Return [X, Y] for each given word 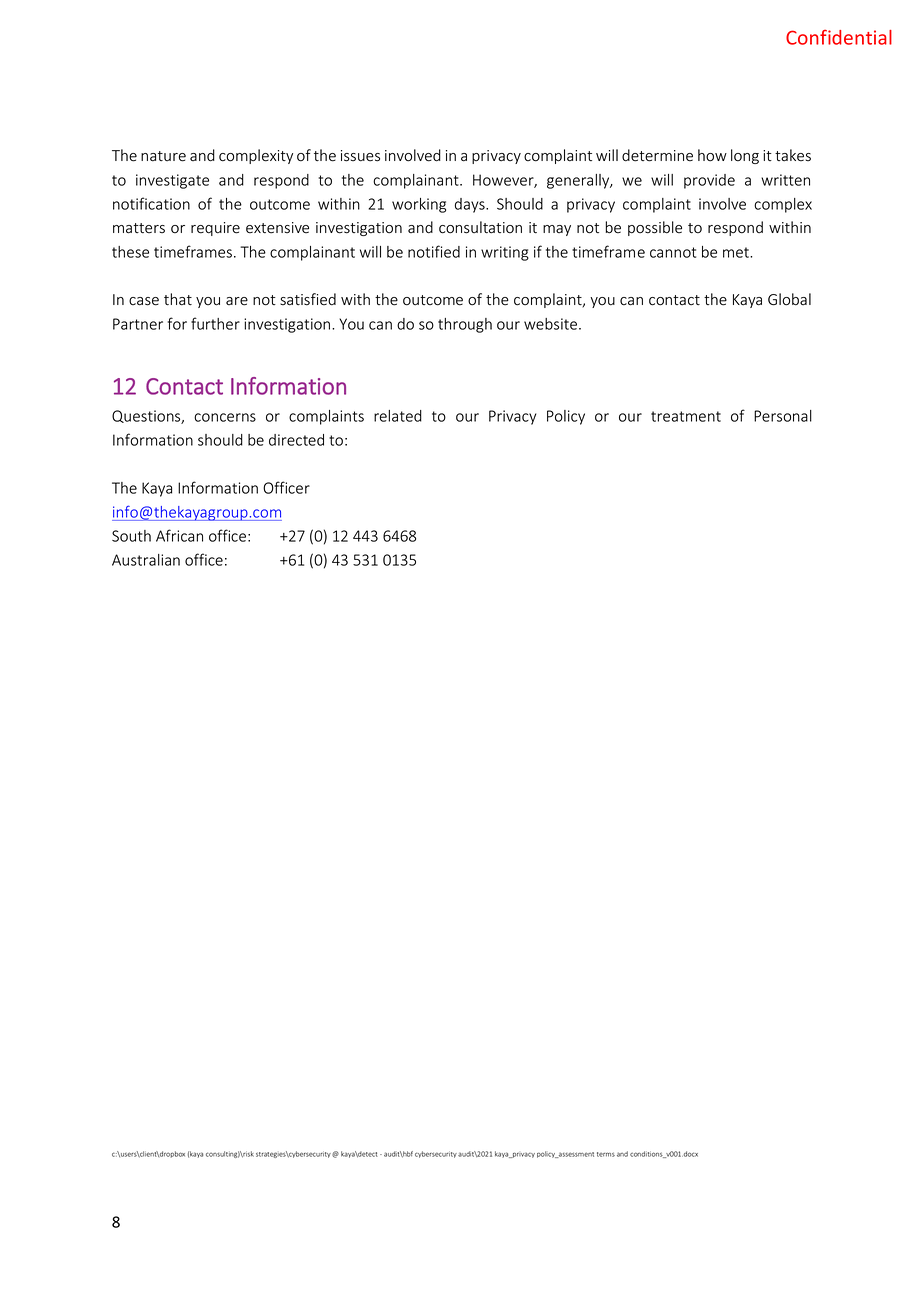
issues [360, 156]
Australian [146, 560]
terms [606, 1154]
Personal [783, 416]
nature [163, 156]
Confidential [839, 37]
